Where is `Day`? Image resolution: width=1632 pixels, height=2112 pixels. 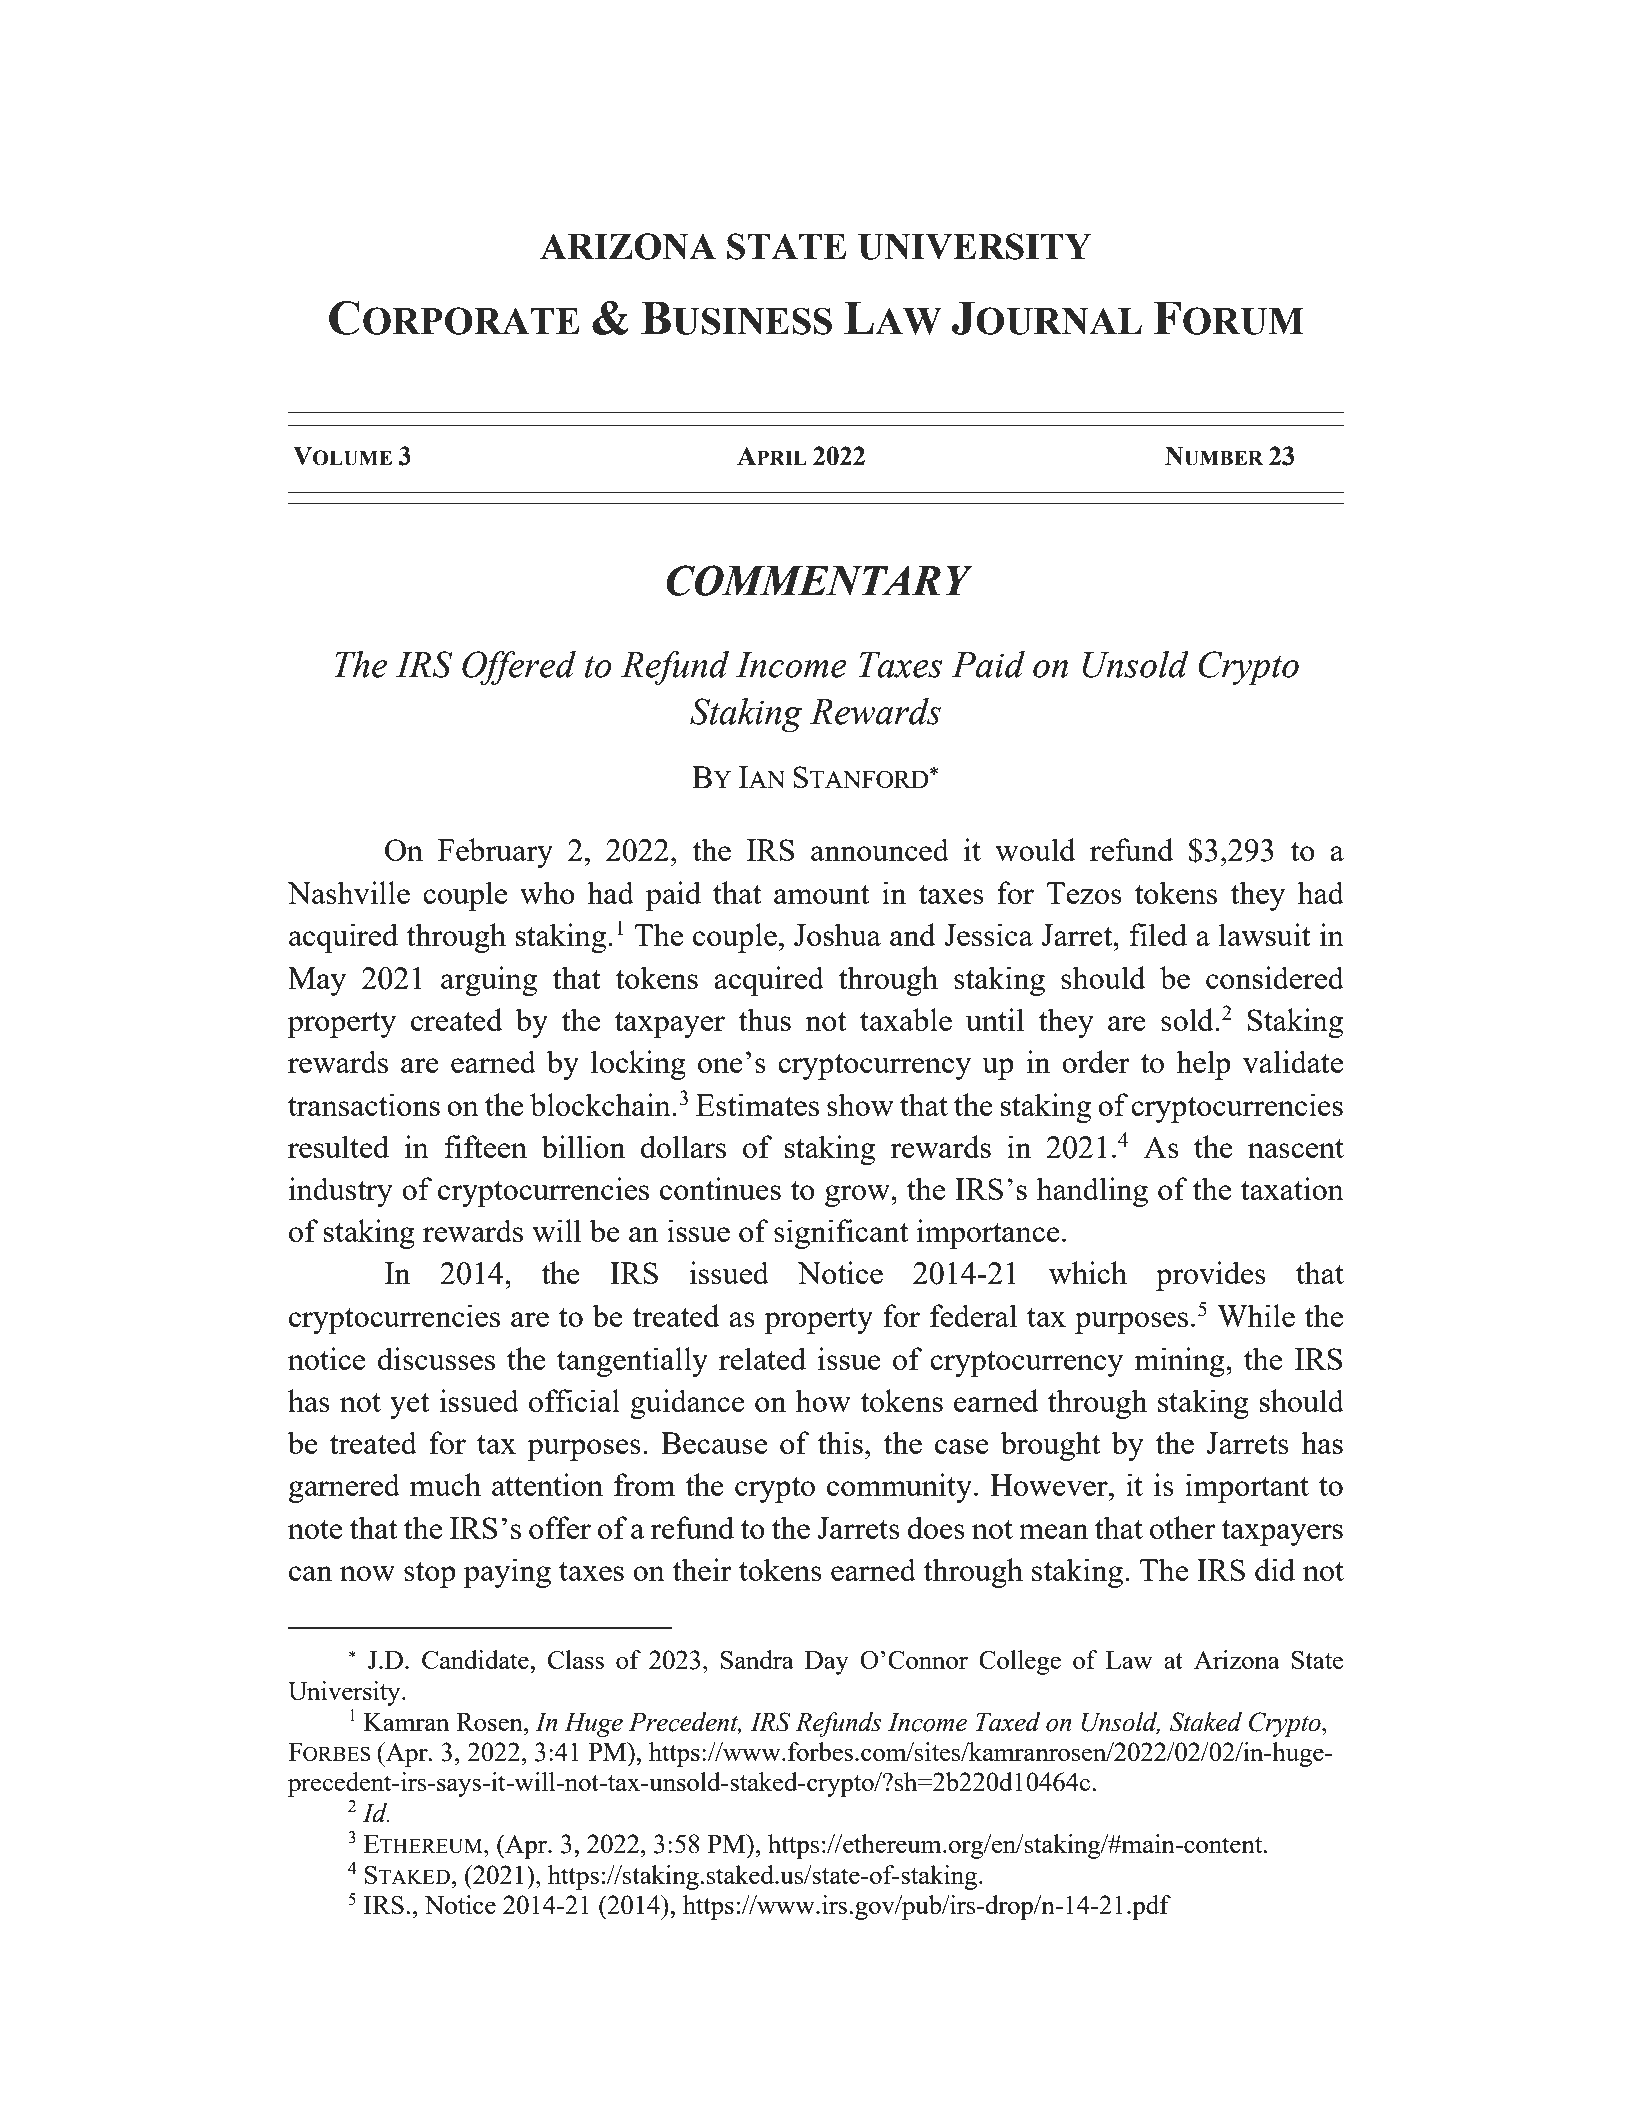
Day is located at coordinates (827, 1663).
